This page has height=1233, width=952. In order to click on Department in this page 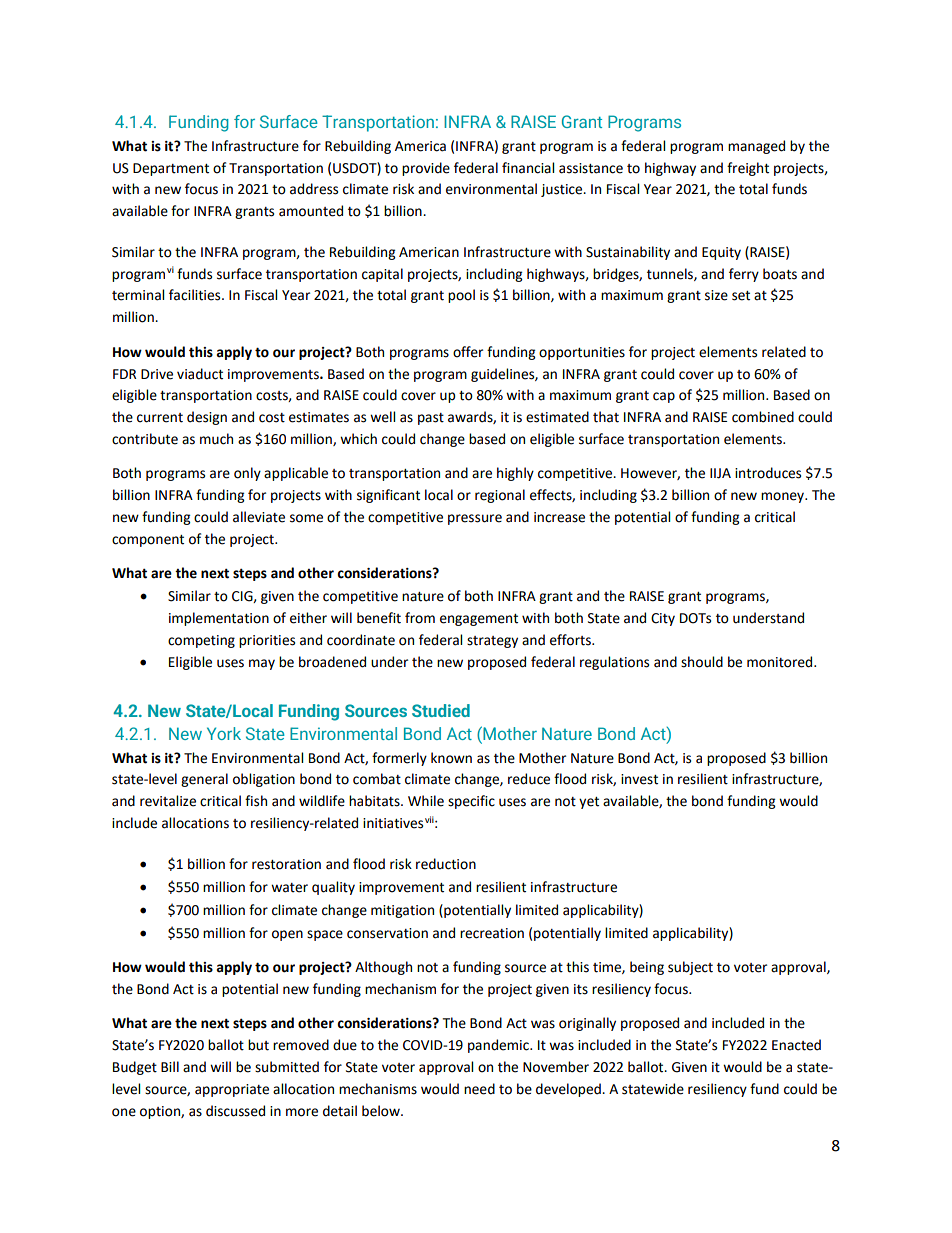, I will do `click(171, 169)`.
